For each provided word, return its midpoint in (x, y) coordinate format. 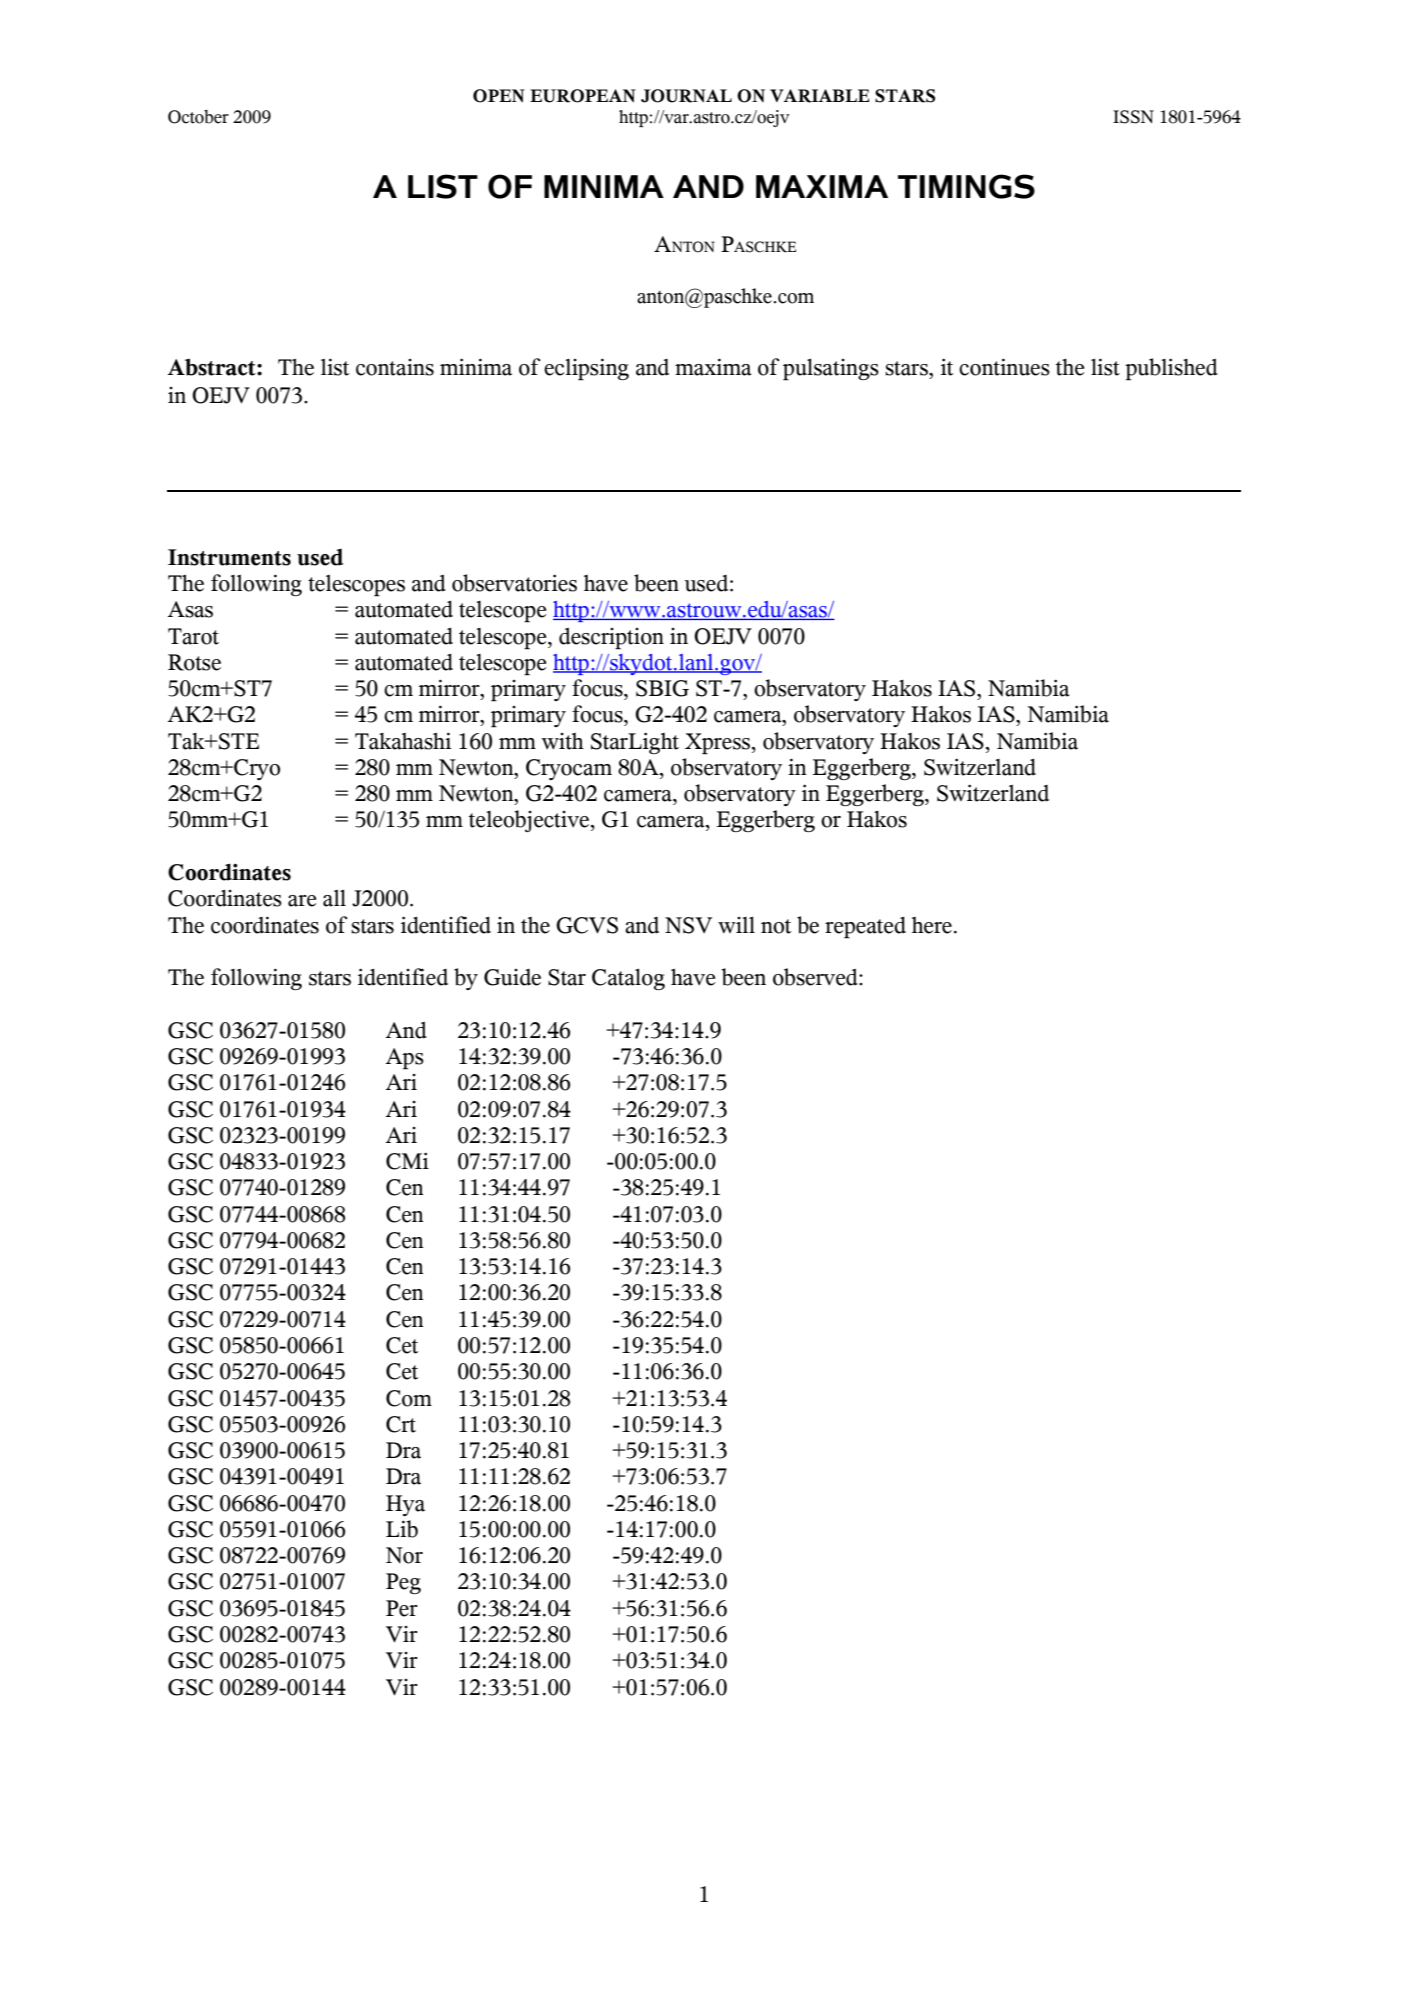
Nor (404, 1555)
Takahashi (403, 741)
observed (816, 977)
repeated (865, 928)
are (302, 901)
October (198, 117)
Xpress (719, 744)
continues (1004, 367)
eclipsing (586, 369)
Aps (405, 1059)
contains (395, 367)
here (932, 925)
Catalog (628, 979)
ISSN (1133, 117)
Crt (401, 1424)
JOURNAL (686, 96)
